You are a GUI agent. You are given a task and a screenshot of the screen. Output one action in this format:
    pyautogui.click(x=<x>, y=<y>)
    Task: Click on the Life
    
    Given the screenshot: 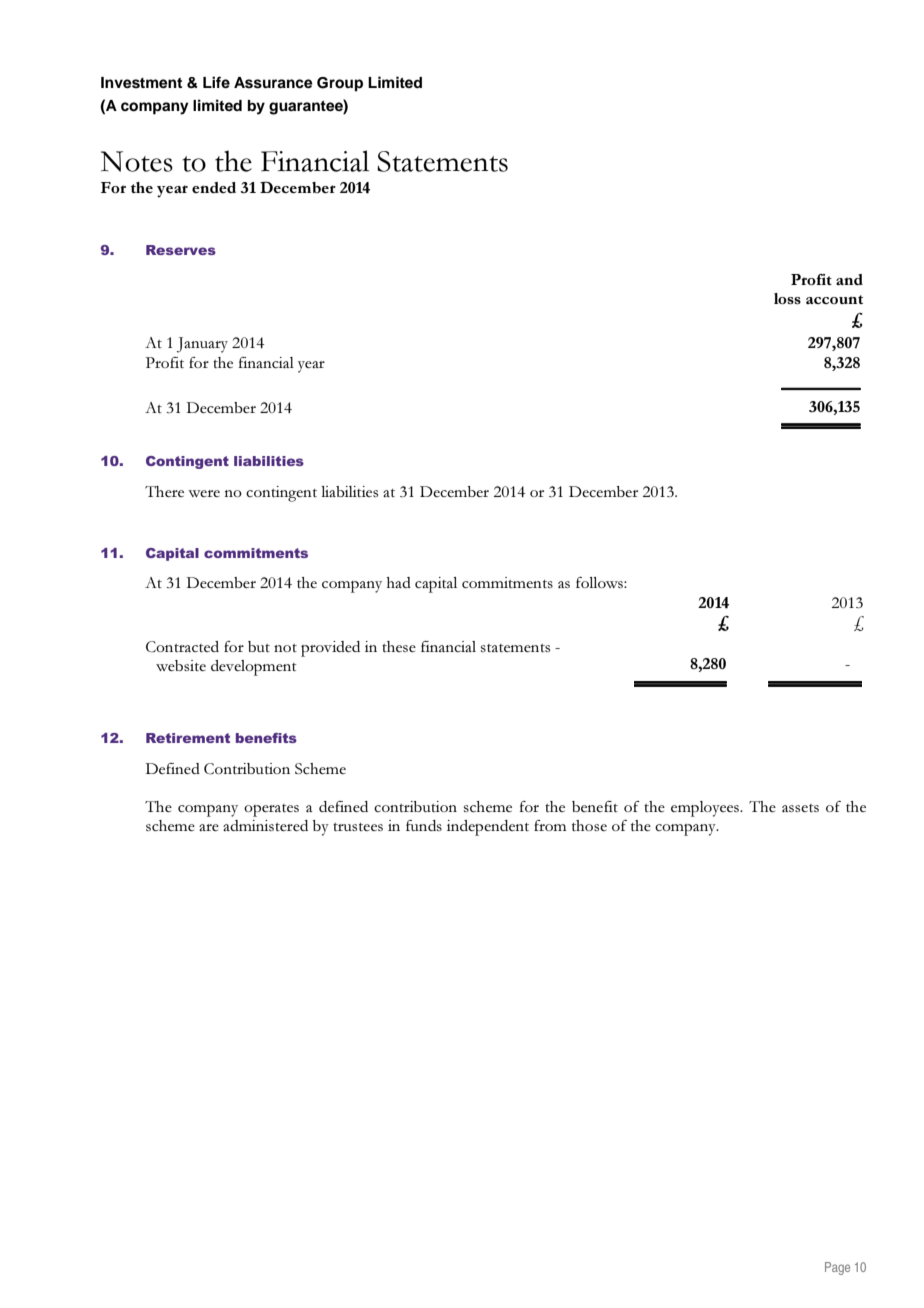 What is the action you would take?
    pyautogui.click(x=216, y=82)
